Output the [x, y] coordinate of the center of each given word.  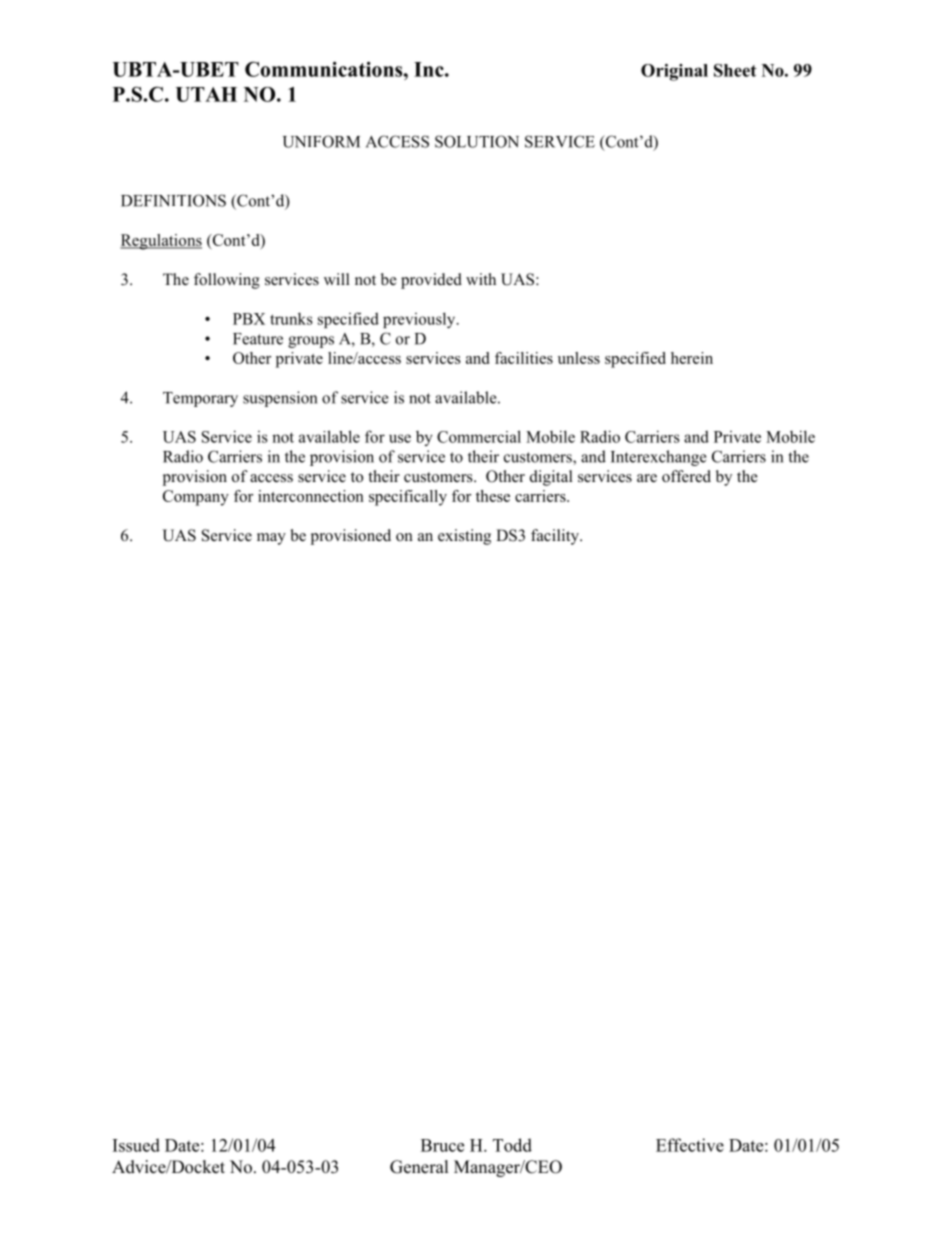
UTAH [206, 94]
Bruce [442, 1145]
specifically [408, 498]
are [647, 478]
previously [420, 320]
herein [692, 358]
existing [464, 537]
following [227, 281]
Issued [136, 1145]
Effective [690, 1145]
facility [556, 537]
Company [196, 498]
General [419, 1167]
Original [674, 72]
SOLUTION [477, 141]
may [271, 539]
